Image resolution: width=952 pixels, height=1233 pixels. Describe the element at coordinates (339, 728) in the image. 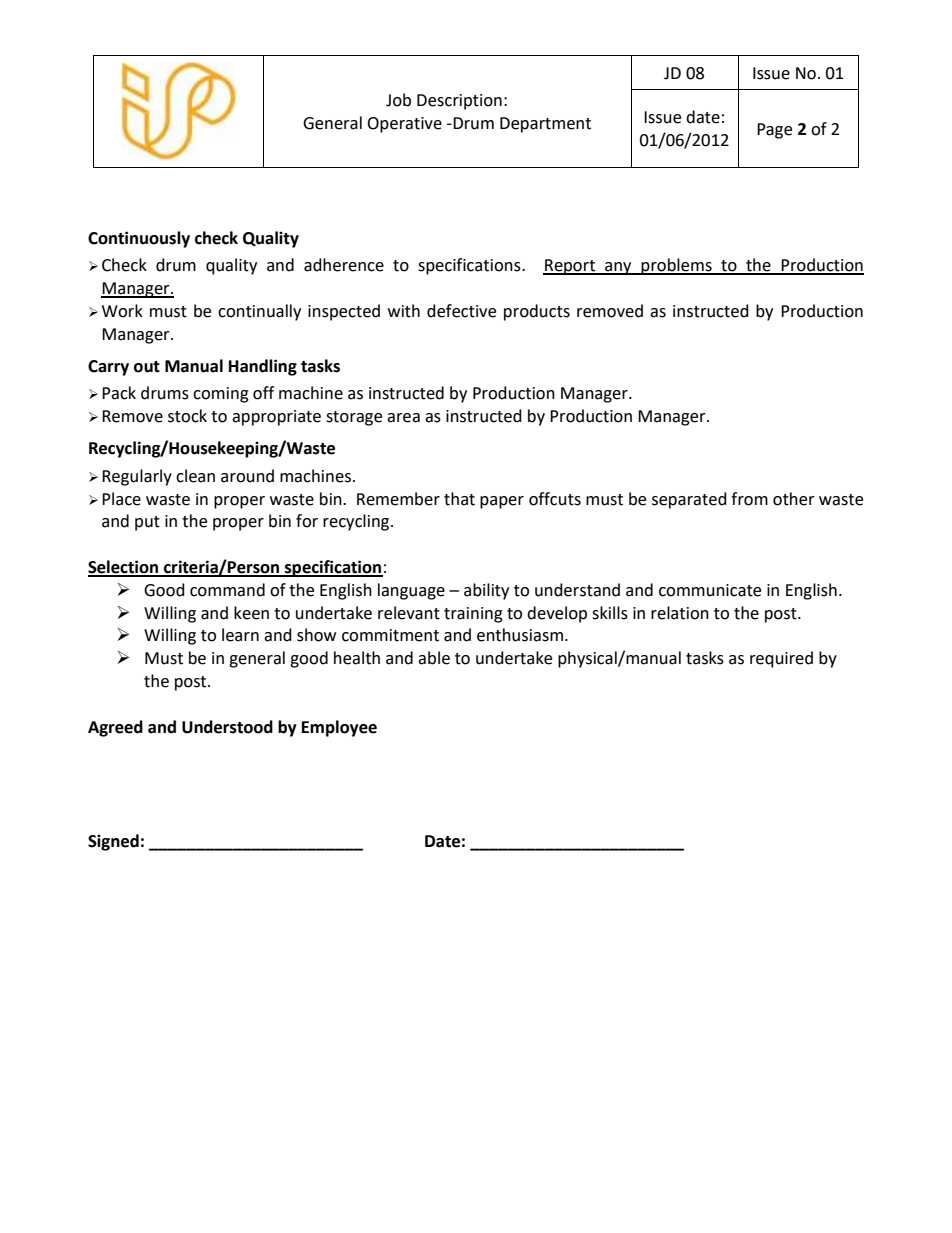

I see `Employee` at that location.
